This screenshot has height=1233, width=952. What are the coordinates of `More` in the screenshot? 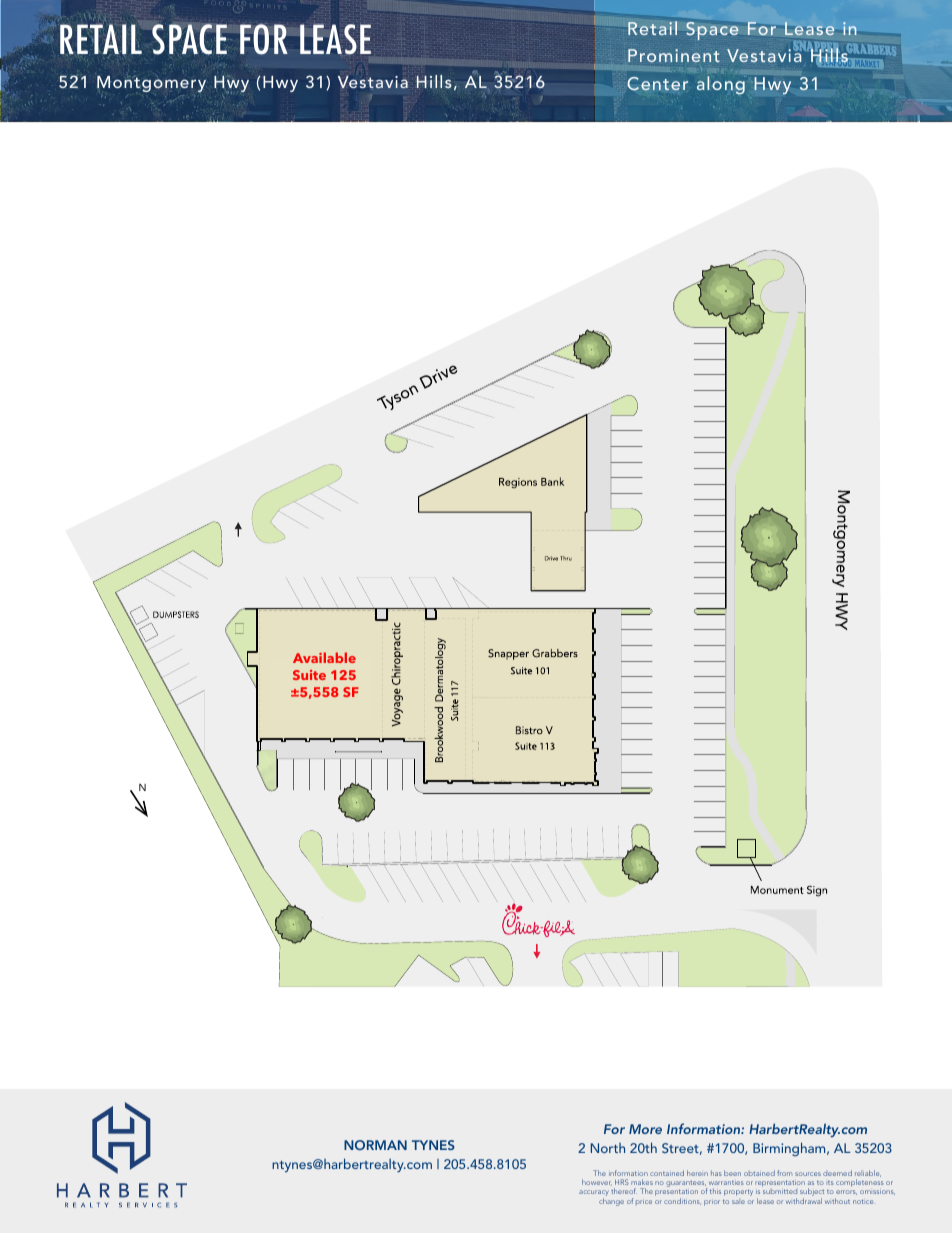 It's located at (645, 1129).
